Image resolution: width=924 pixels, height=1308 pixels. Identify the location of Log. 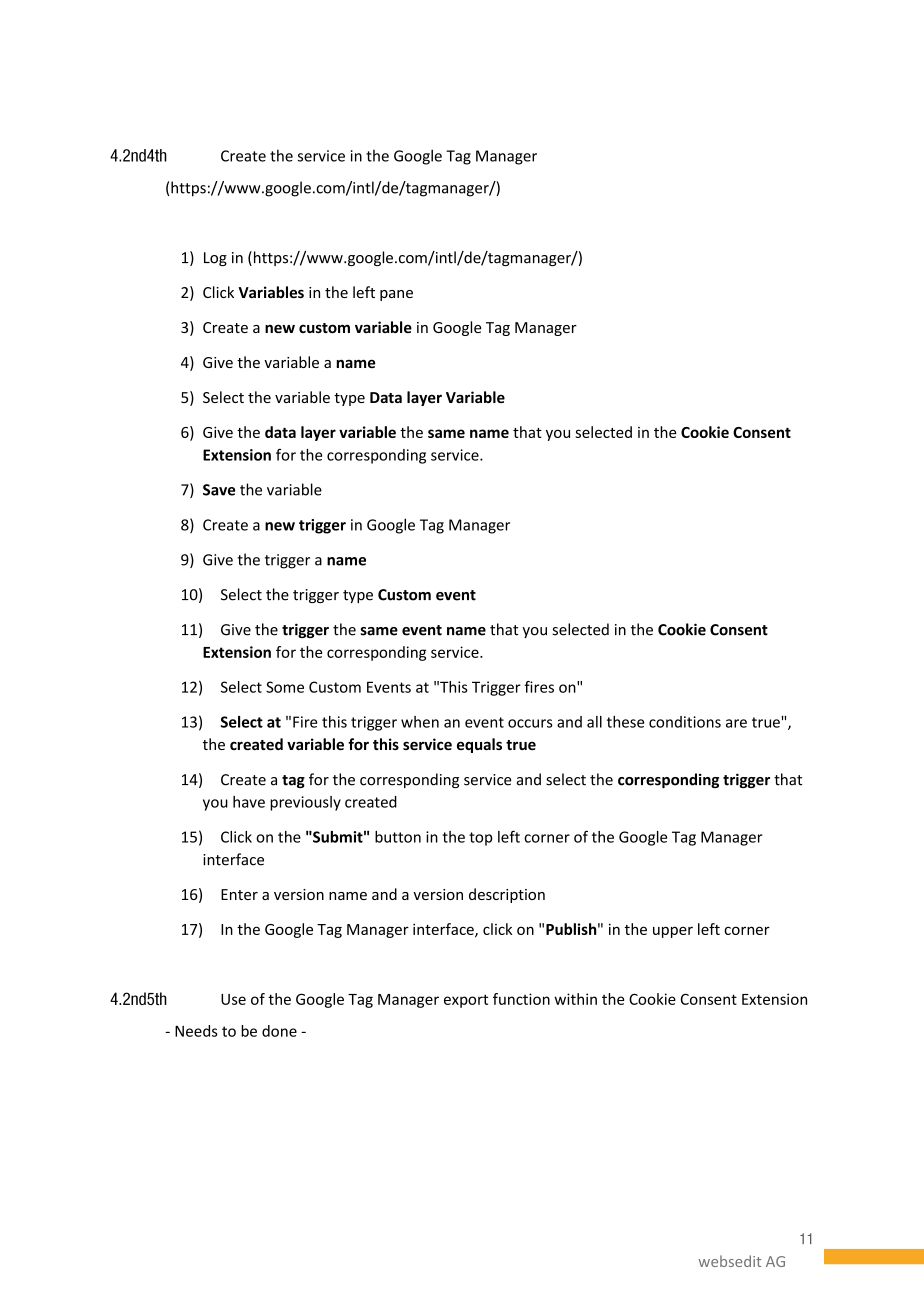
(215, 259).
